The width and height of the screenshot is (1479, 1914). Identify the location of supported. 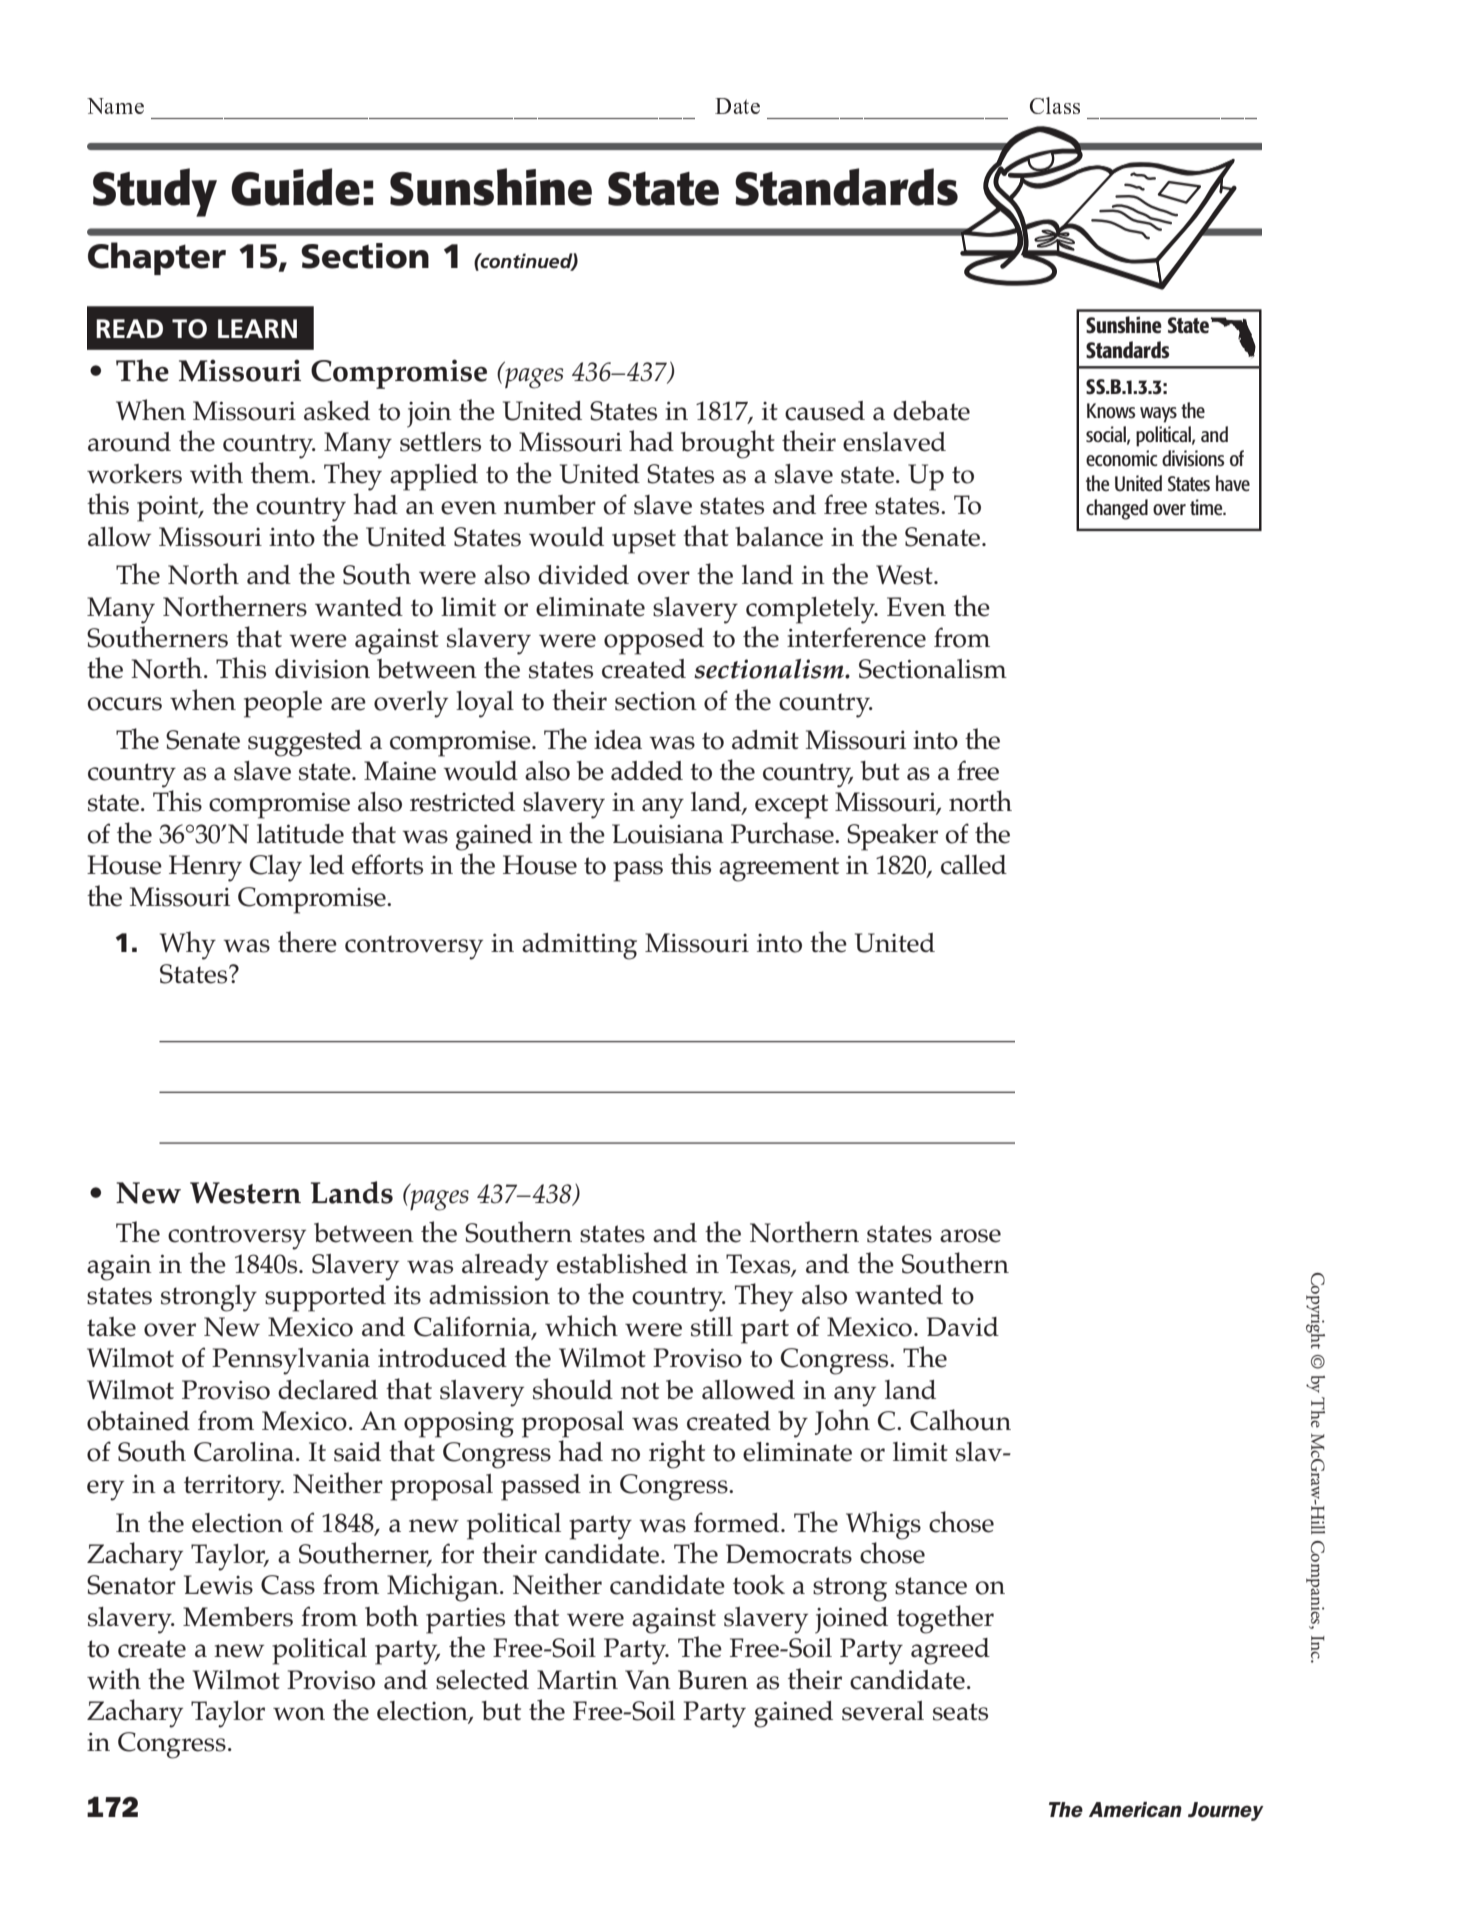
(325, 1298).
